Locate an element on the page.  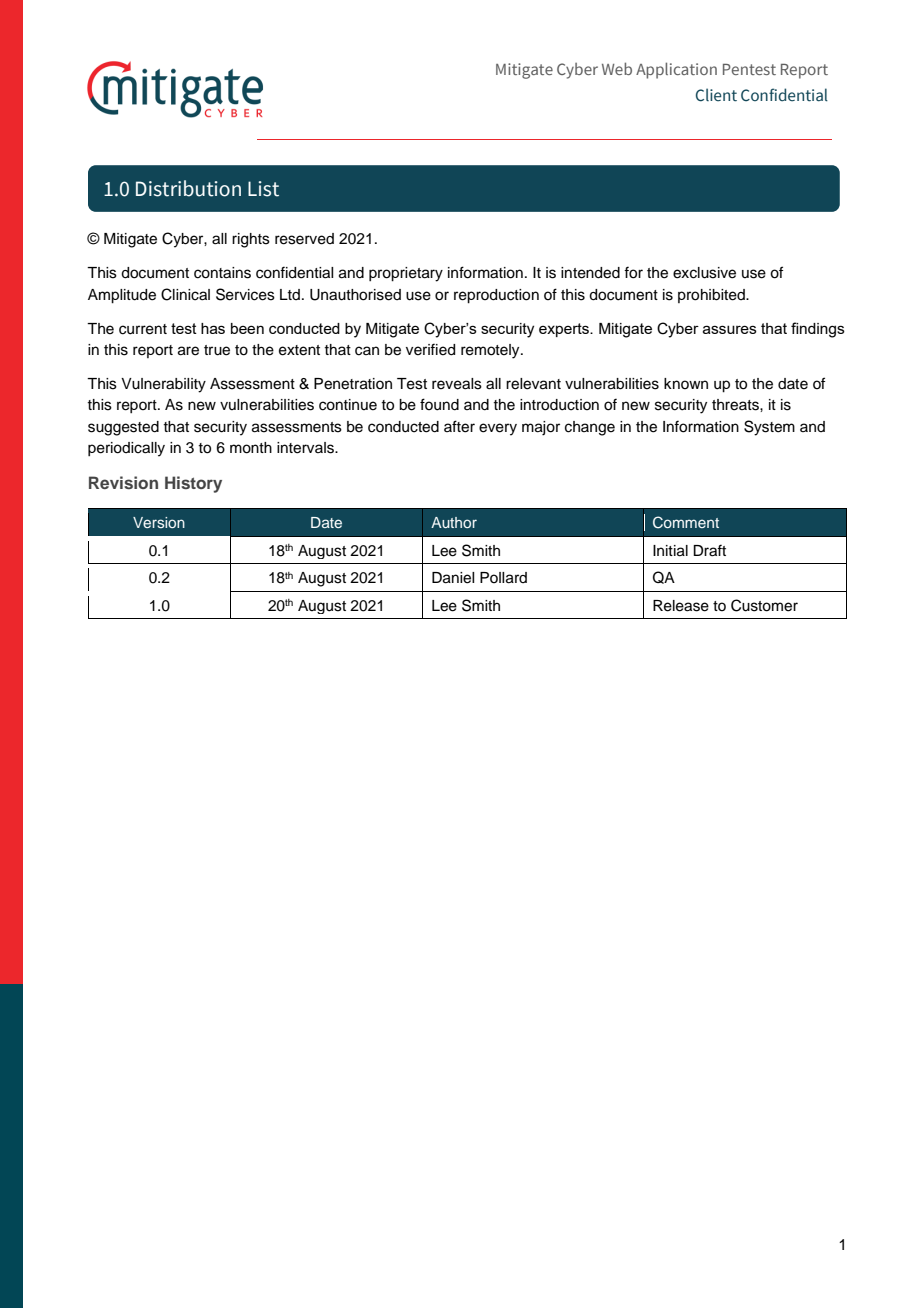
has is located at coordinates (213, 328).
